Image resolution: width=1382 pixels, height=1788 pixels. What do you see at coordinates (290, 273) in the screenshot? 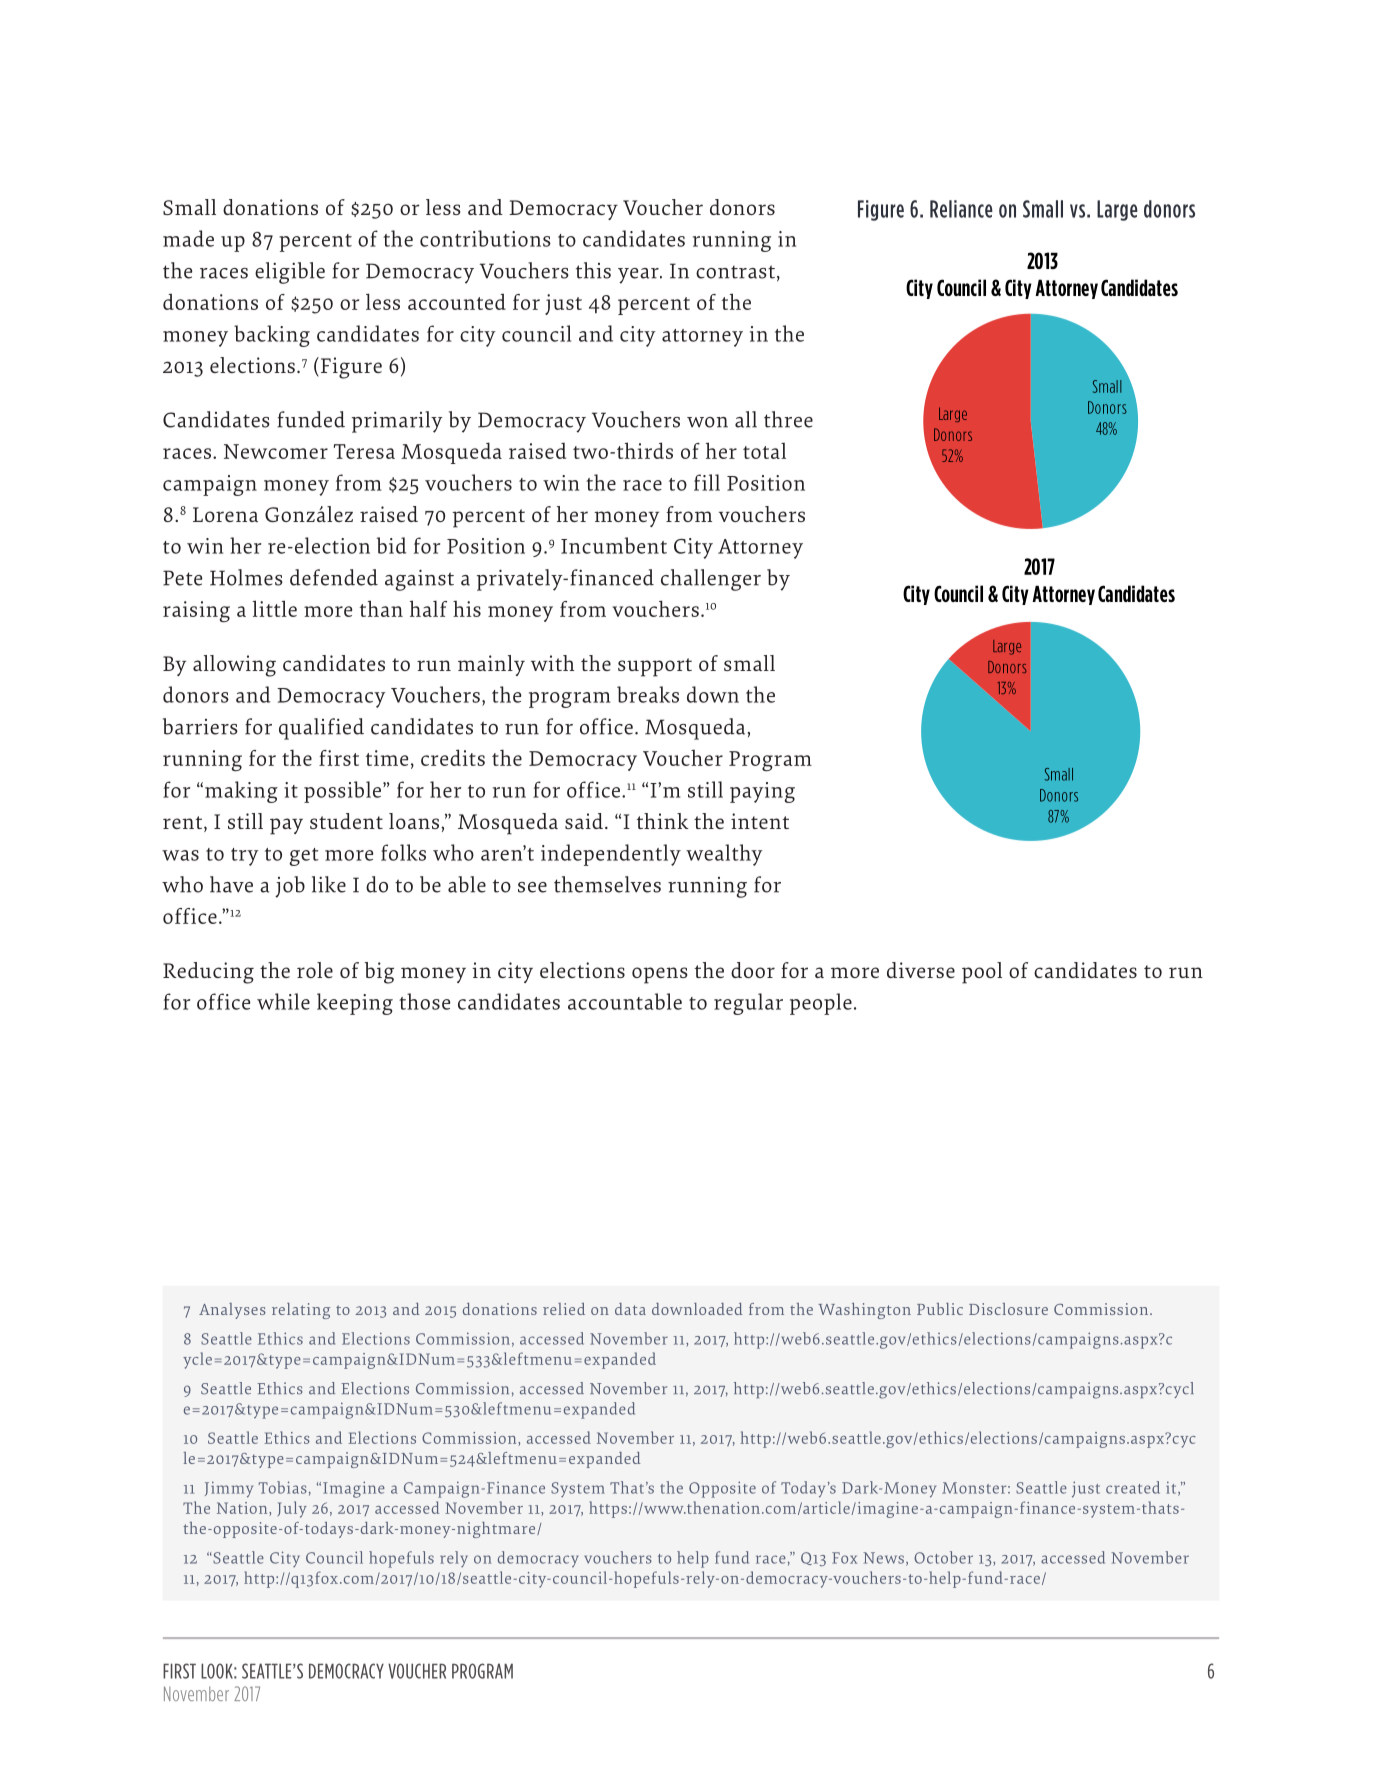
I see `eligible` at bounding box center [290, 273].
